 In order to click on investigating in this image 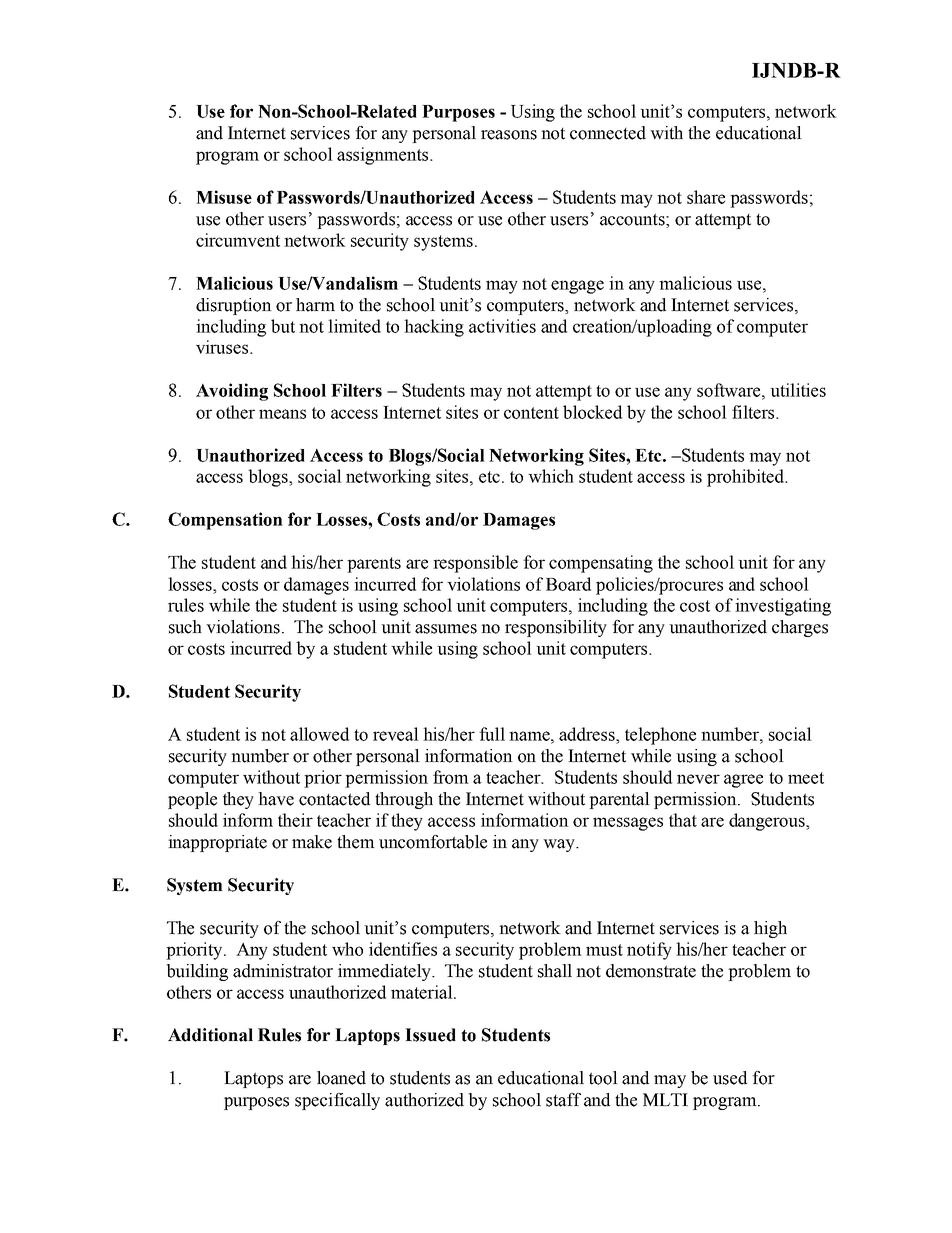, I will do `click(783, 607)`.
